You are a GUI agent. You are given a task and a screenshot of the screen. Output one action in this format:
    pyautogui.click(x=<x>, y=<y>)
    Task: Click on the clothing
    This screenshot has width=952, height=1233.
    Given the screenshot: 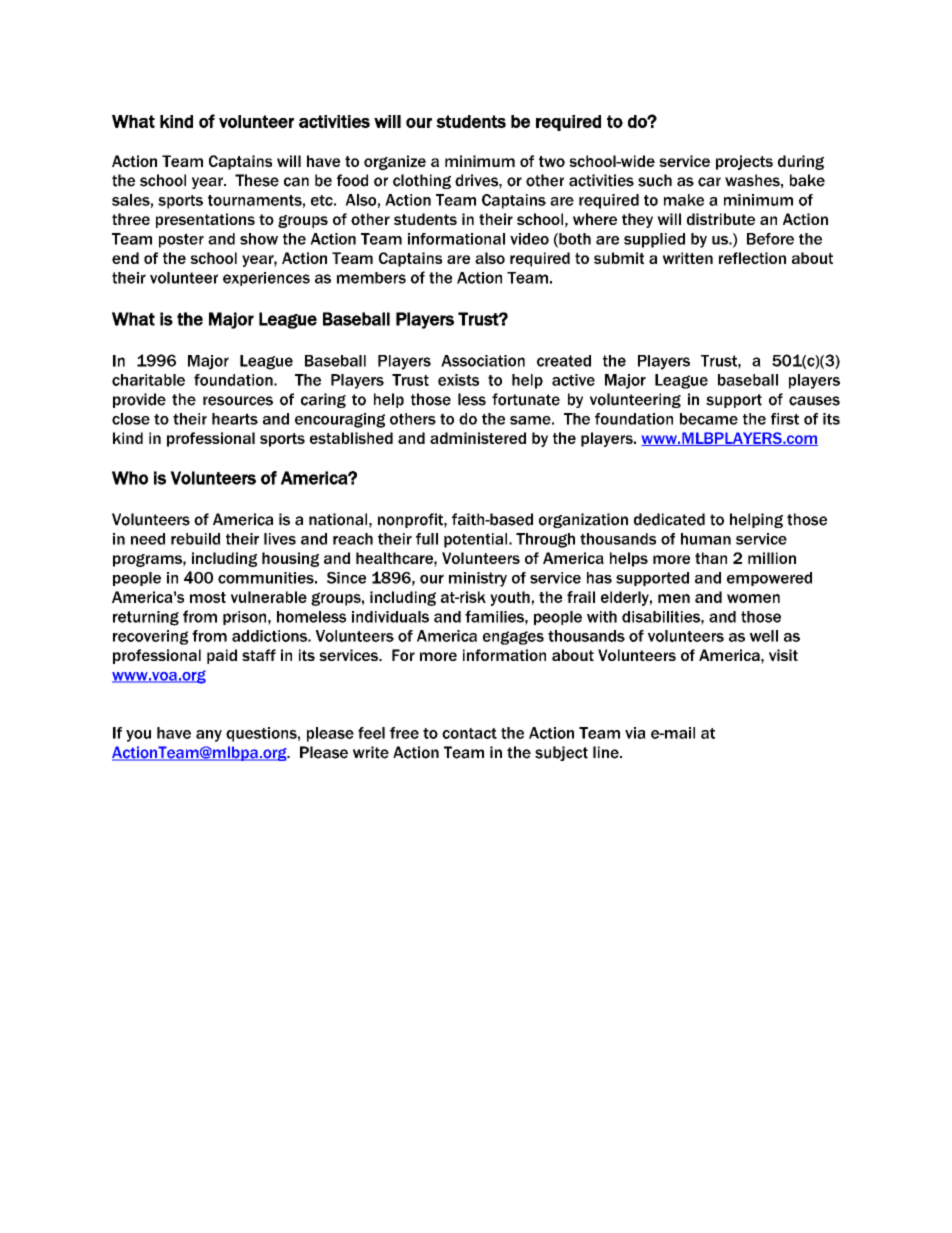 What is the action you would take?
    pyautogui.click(x=422, y=181)
